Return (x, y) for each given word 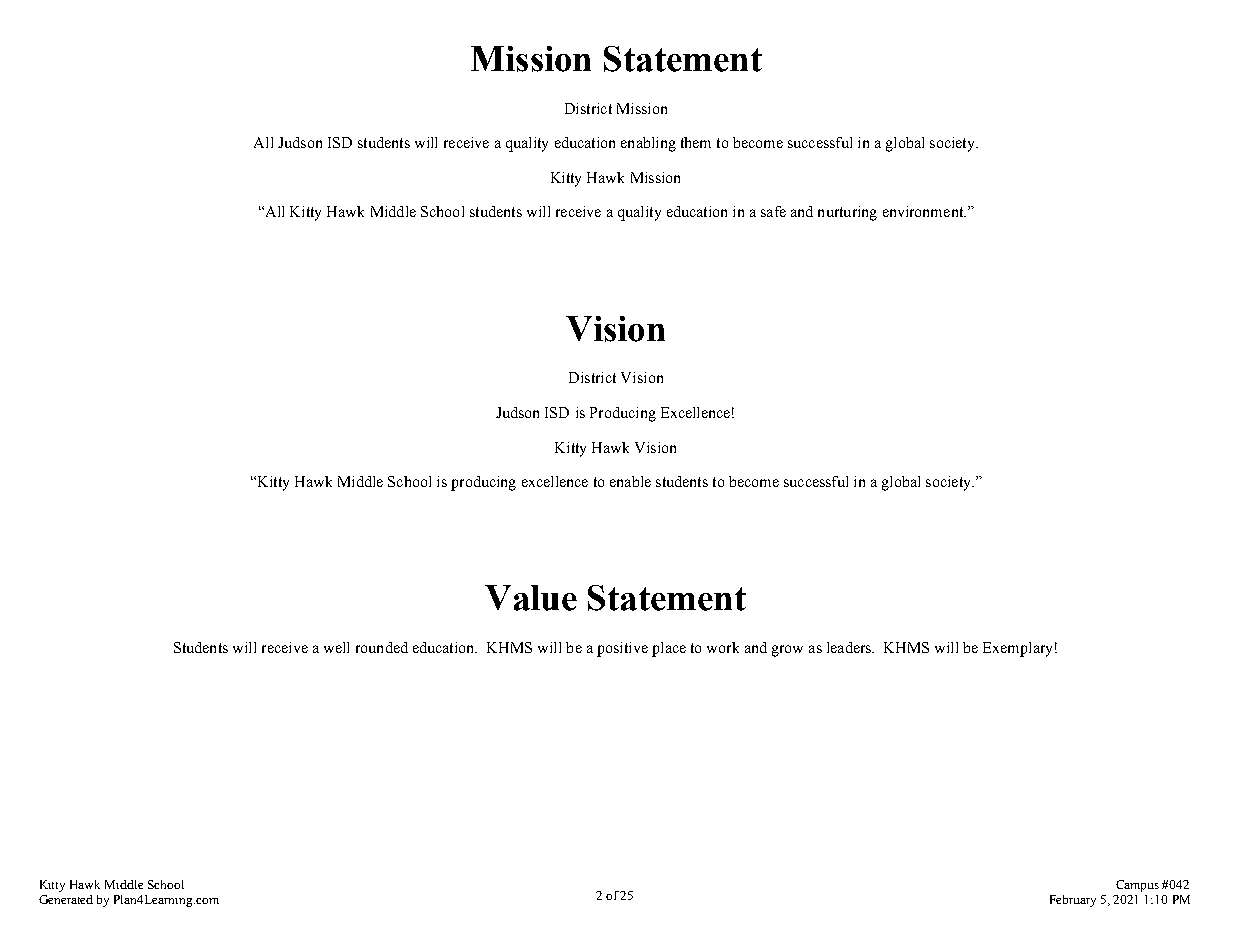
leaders (850, 647)
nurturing (847, 213)
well (336, 647)
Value (531, 598)
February (1073, 901)
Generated (66, 899)
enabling (648, 144)
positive (622, 649)
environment (924, 211)
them (696, 142)
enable (630, 481)
